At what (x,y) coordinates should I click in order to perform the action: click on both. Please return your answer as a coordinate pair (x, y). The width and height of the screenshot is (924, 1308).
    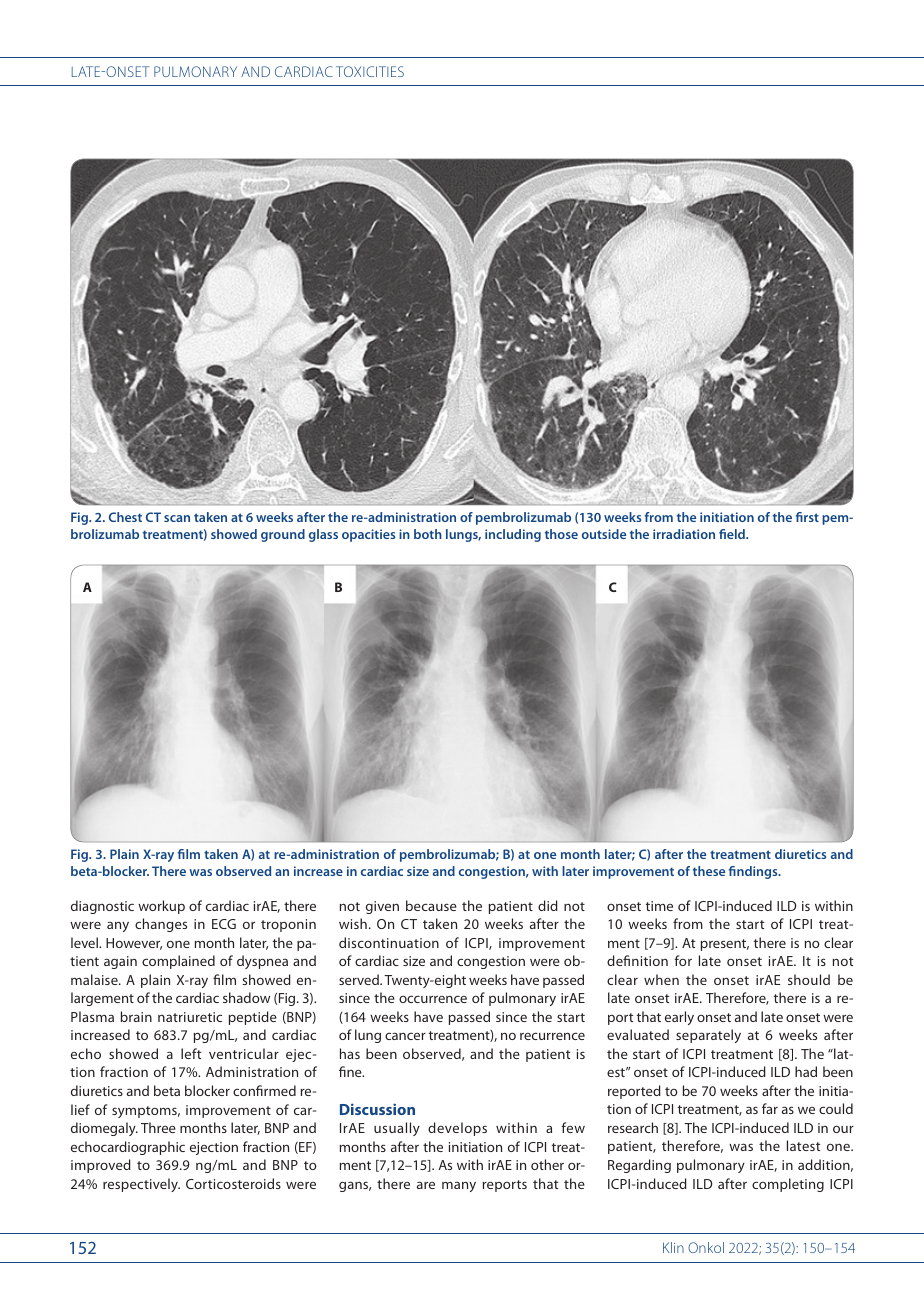
    Looking at the image, I should click on (428, 534).
